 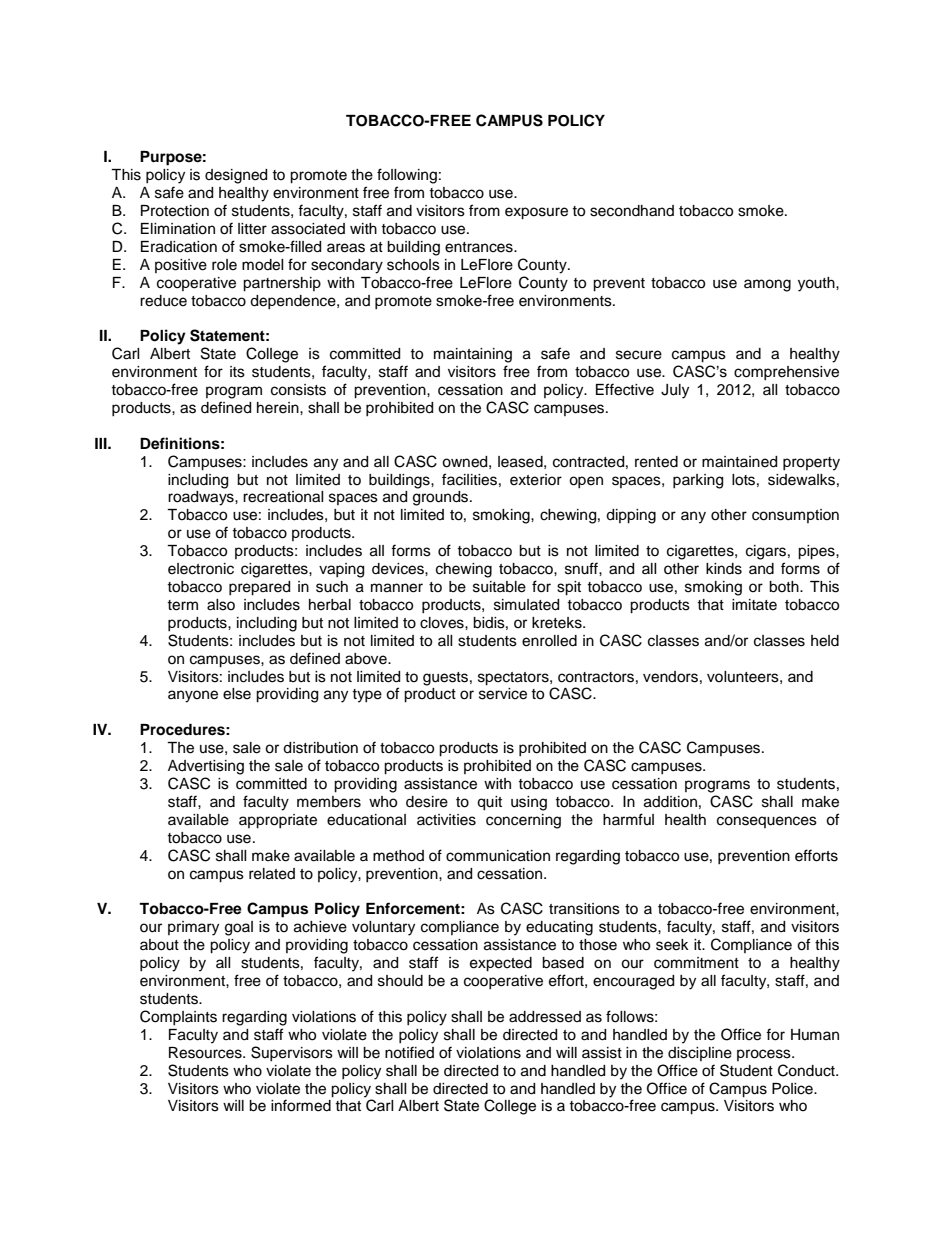 What do you see at coordinates (409, 1052) in the page?
I see `notified` at bounding box center [409, 1052].
